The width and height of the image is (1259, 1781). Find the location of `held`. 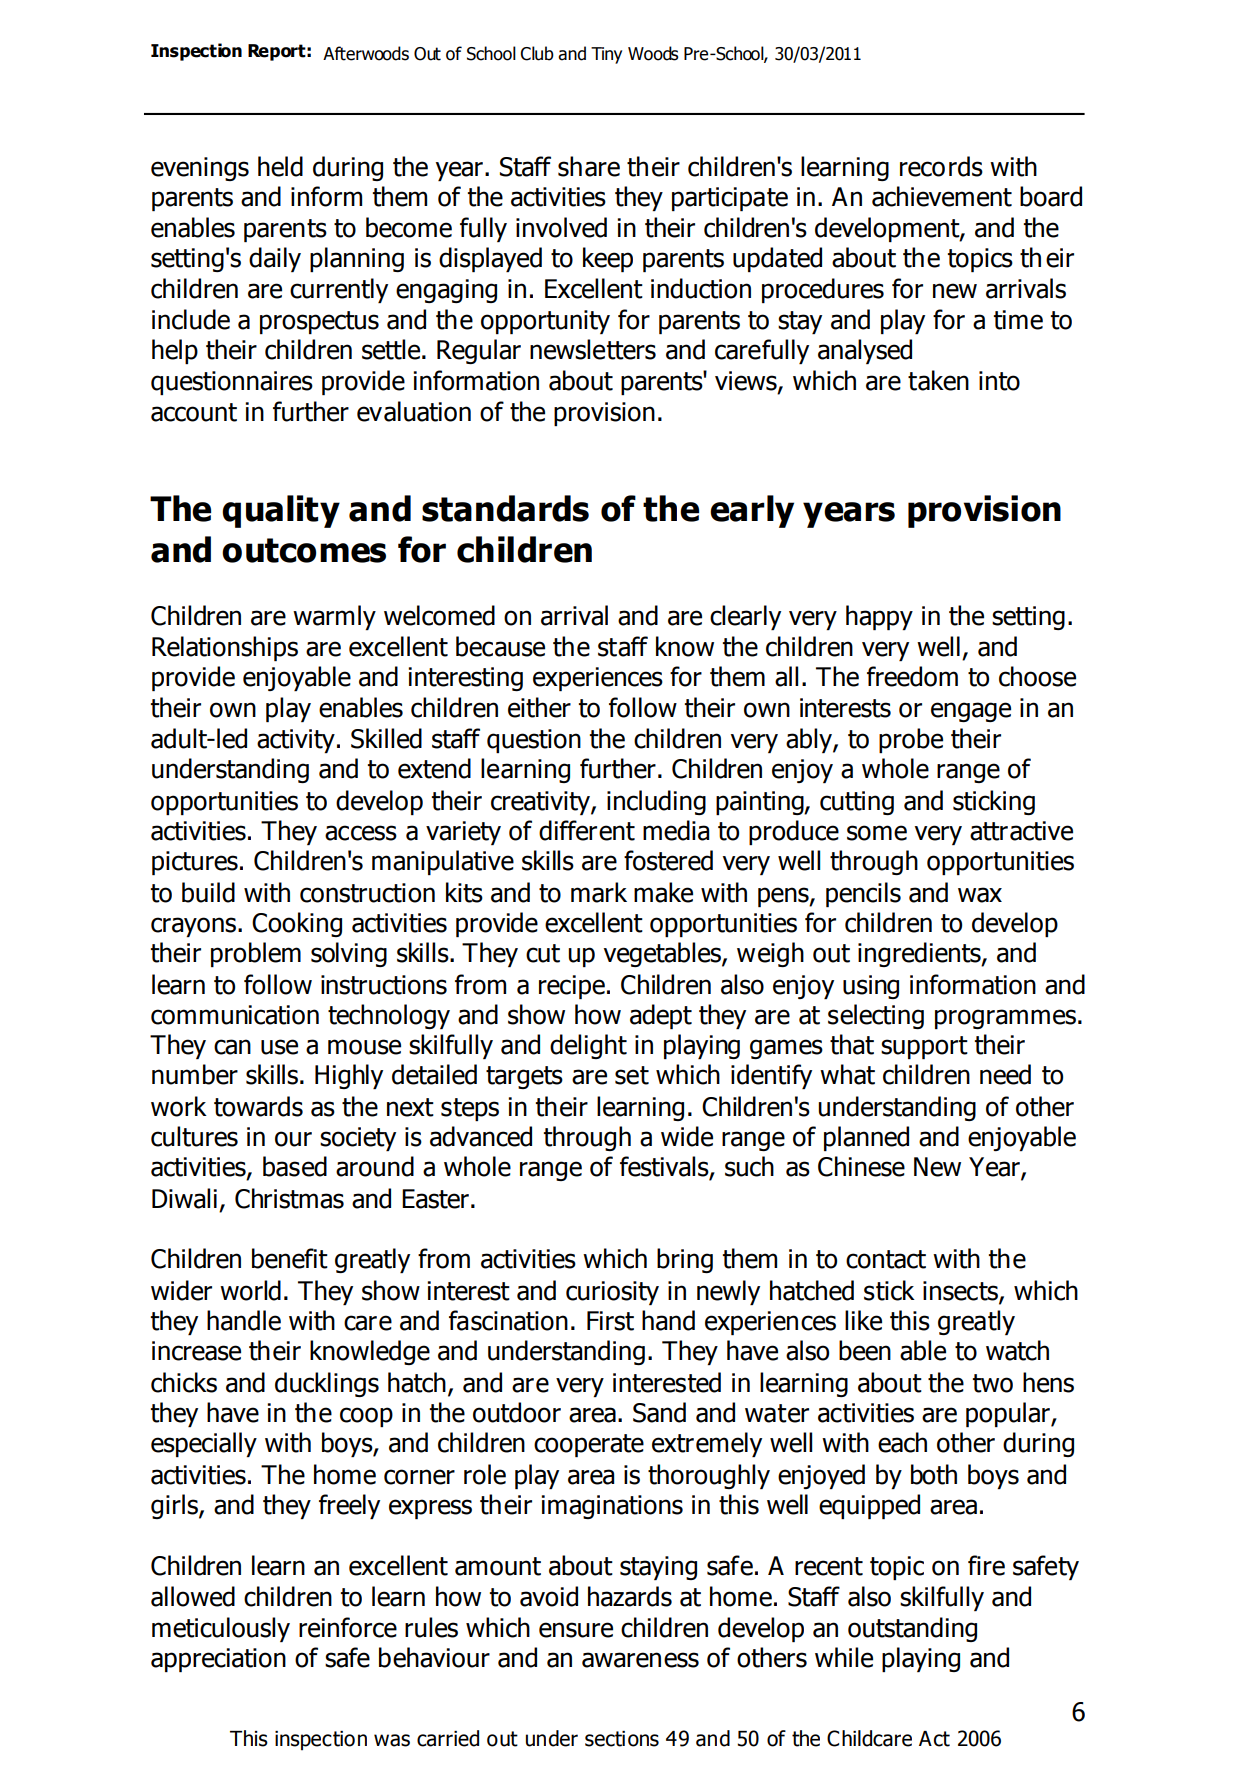

held is located at coordinates (280, 166).
